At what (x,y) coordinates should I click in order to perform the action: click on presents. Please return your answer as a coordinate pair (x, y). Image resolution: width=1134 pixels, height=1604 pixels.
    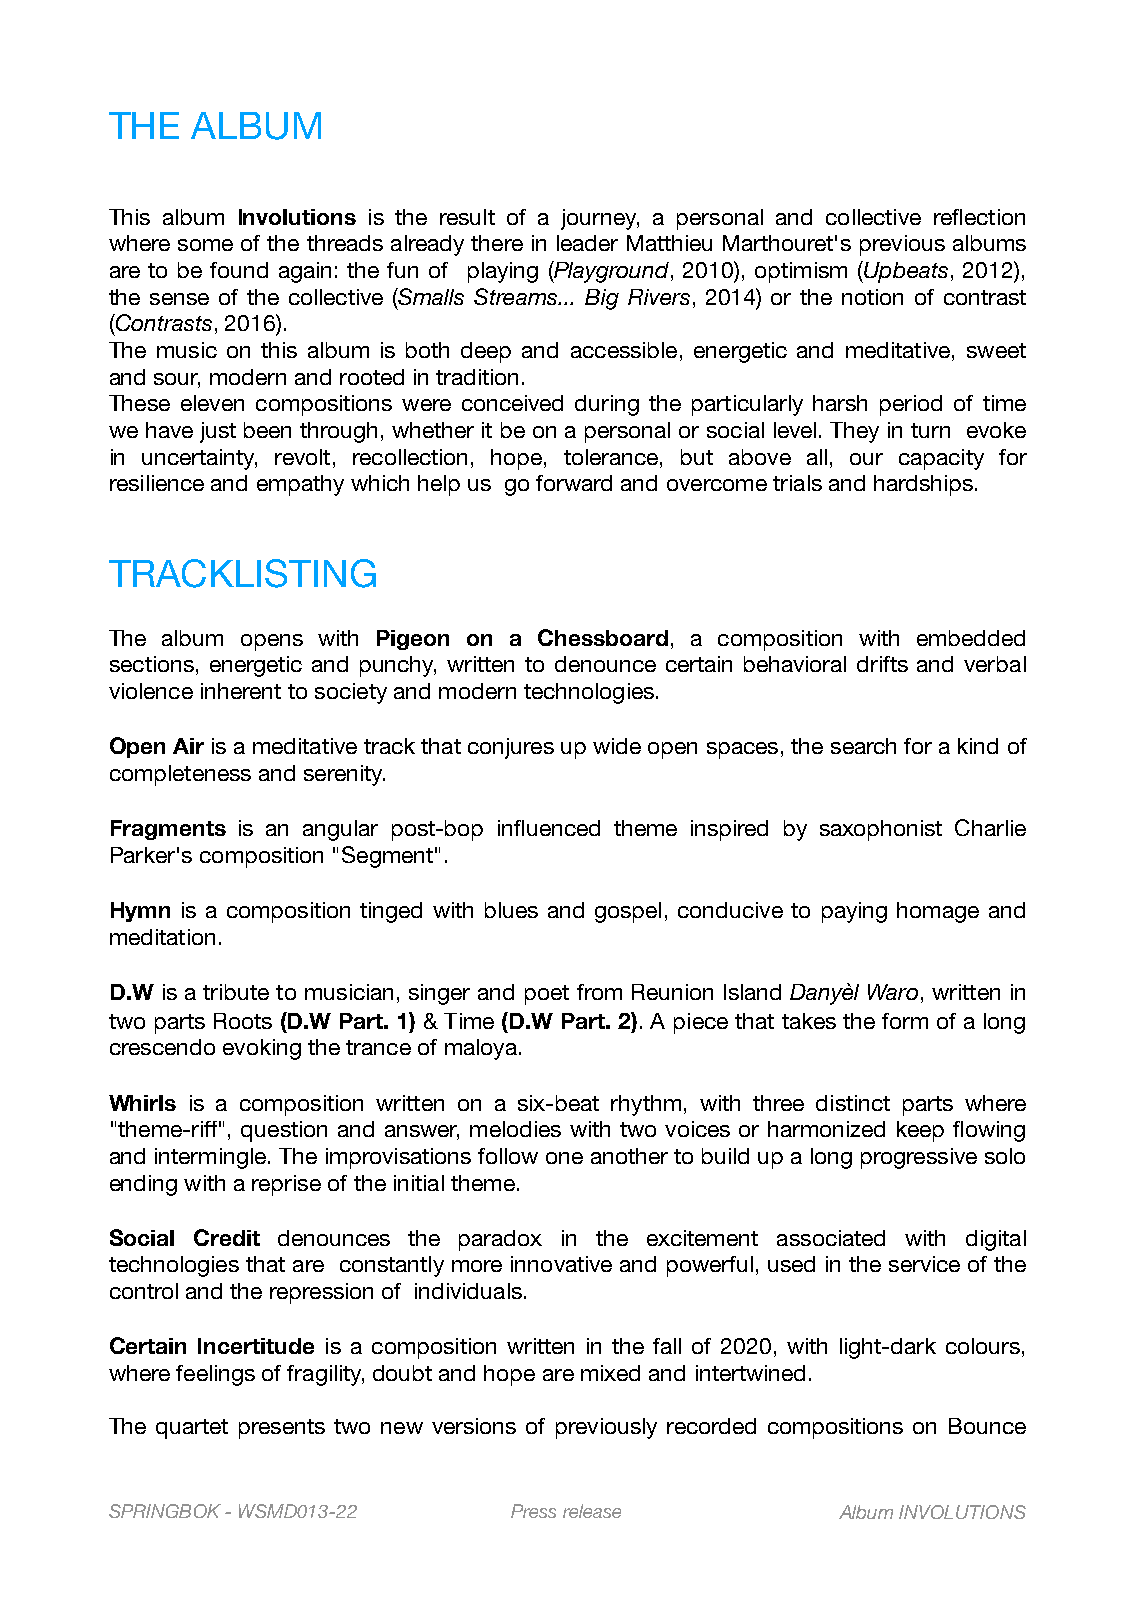
    Looking at the image, I should click on (282, 1429).
